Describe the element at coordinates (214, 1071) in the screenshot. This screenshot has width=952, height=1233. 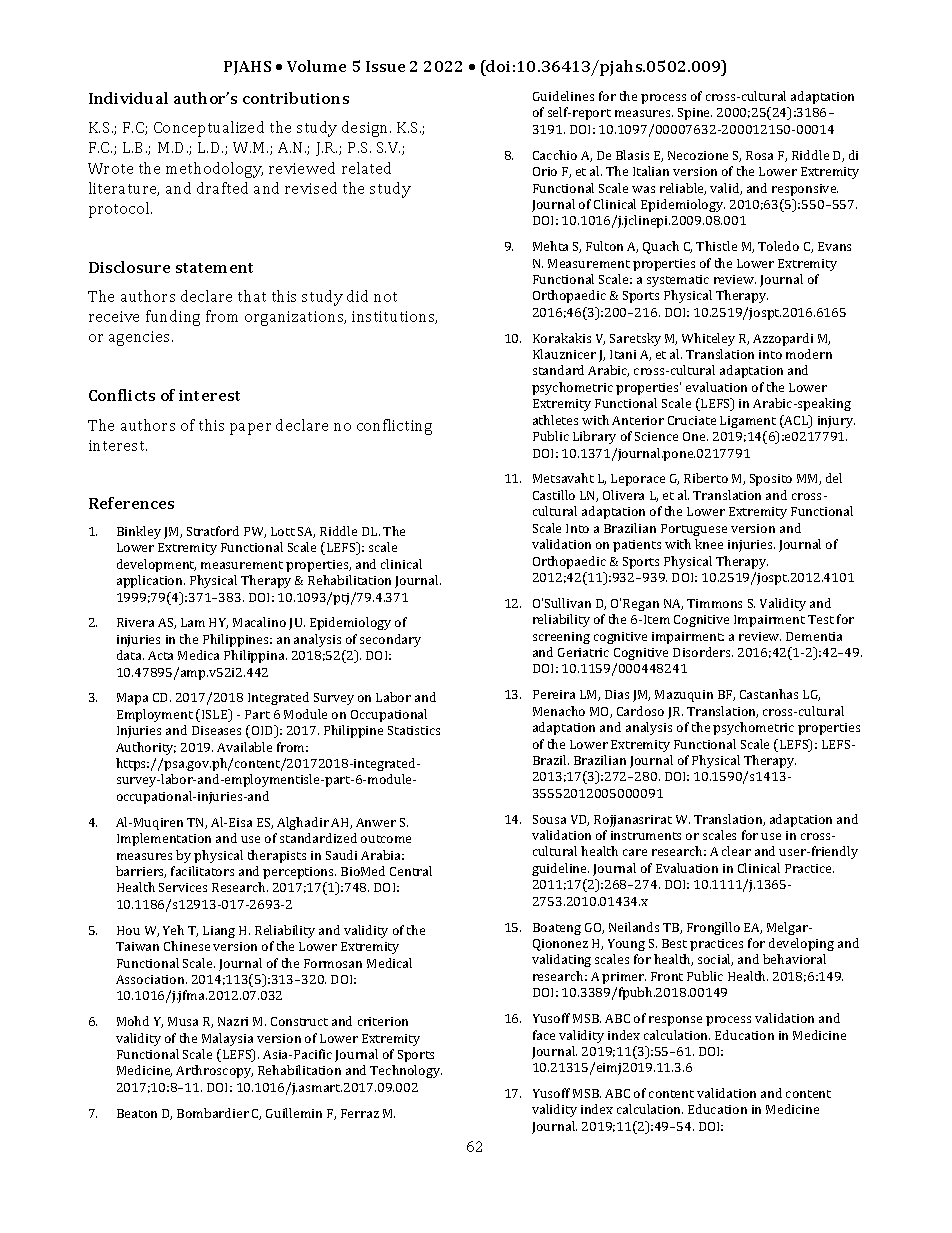
I see `Arthroscopy` at that location.
